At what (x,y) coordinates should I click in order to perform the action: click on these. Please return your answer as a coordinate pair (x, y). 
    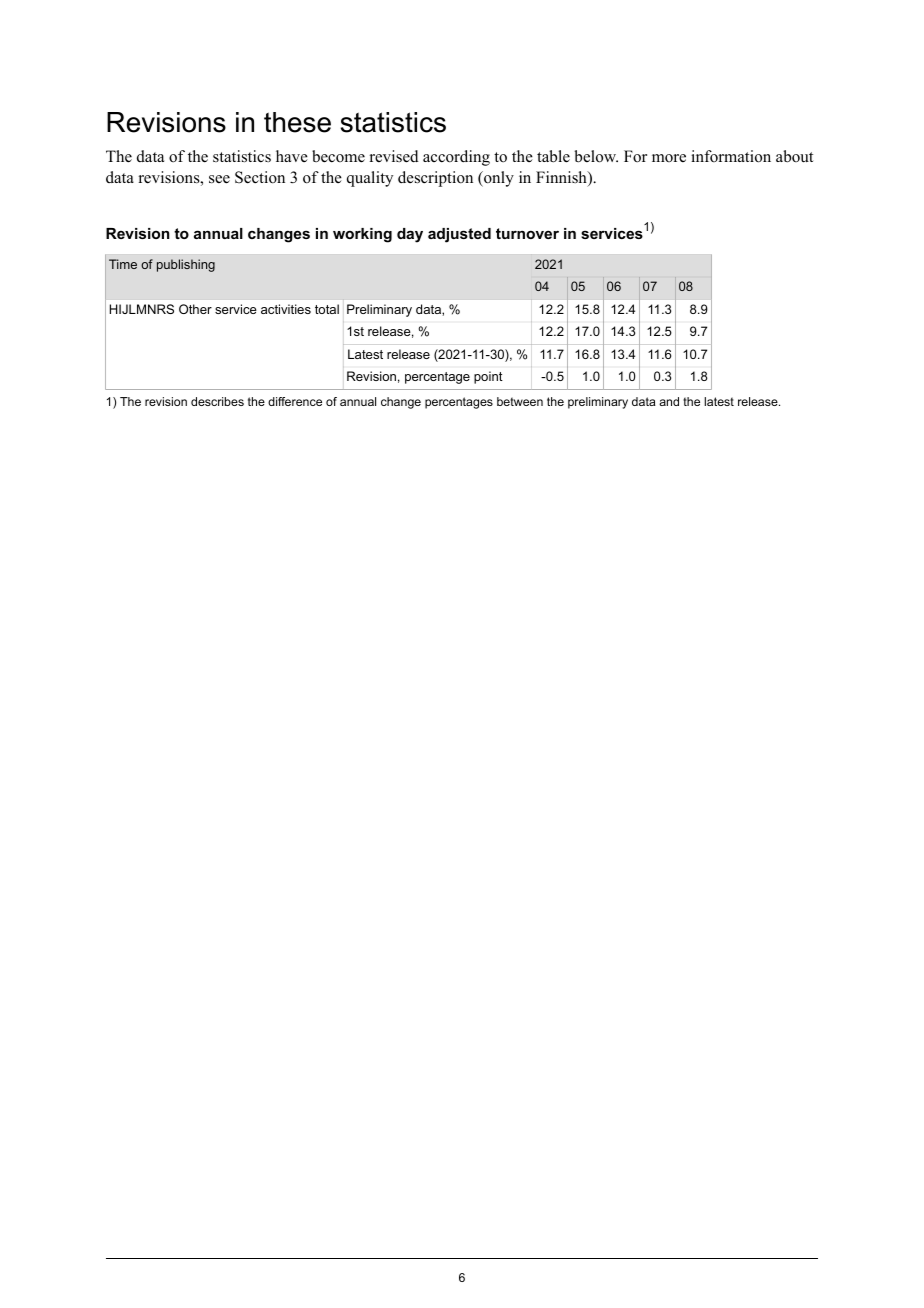
    Looking at the image, I should click on (297, 122).
